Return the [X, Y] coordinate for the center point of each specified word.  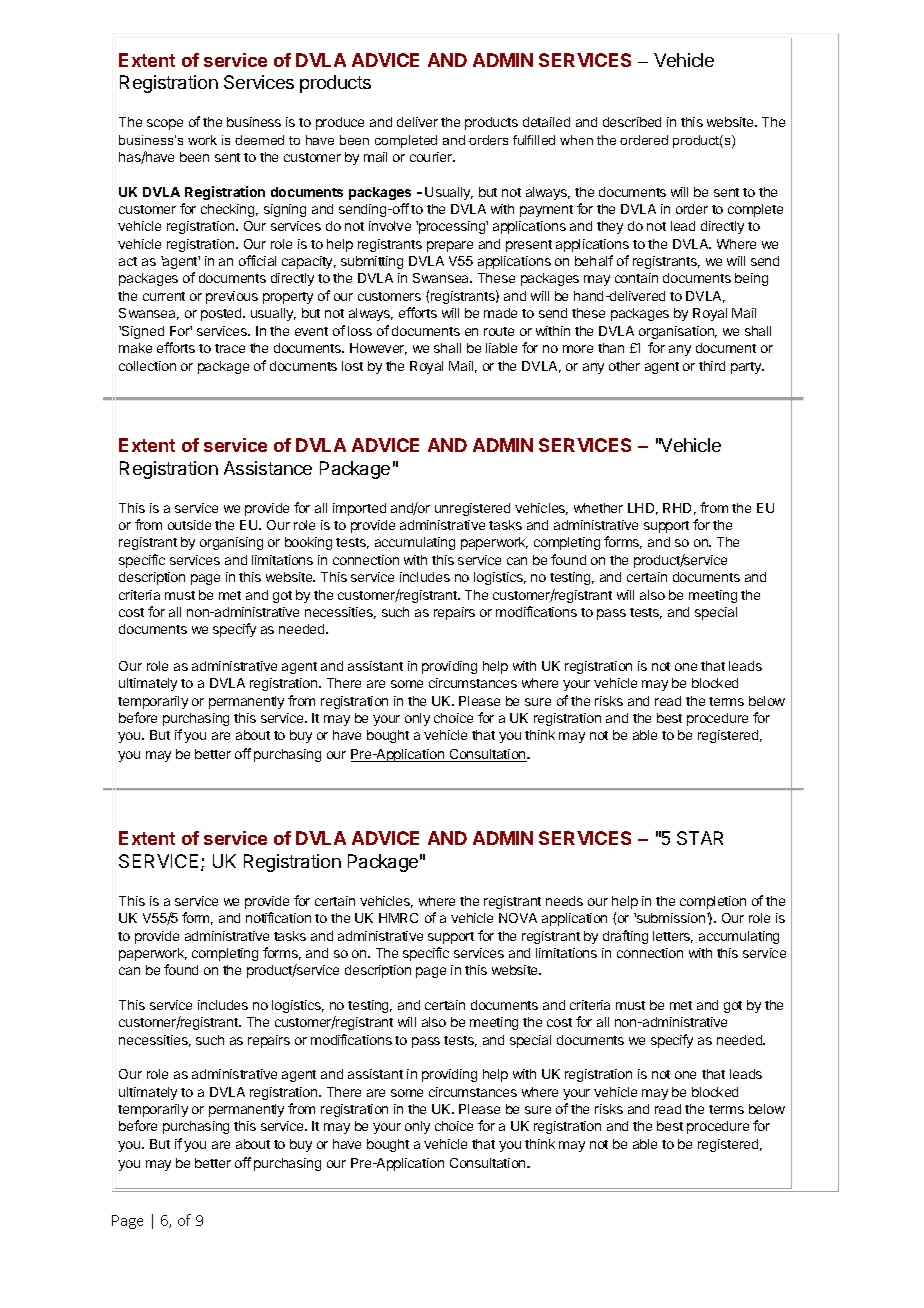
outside [189, 525]
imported [359, 509]
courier [432, 157]
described [632, 122]
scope [165, 124]
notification [278, 917]
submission [671, 918]
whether [598, 508]
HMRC [398, 918]
